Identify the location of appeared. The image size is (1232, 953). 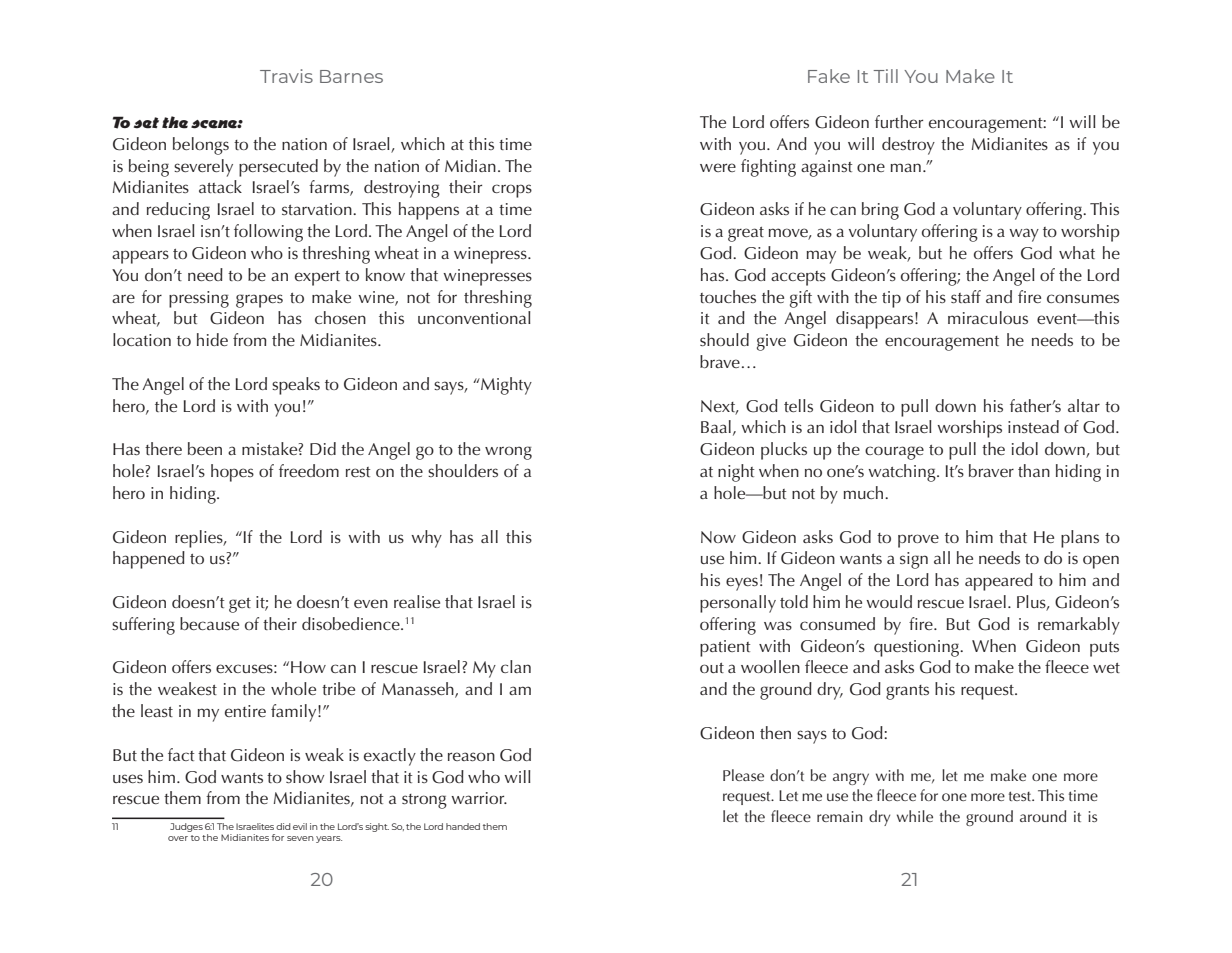
(999, 582).
